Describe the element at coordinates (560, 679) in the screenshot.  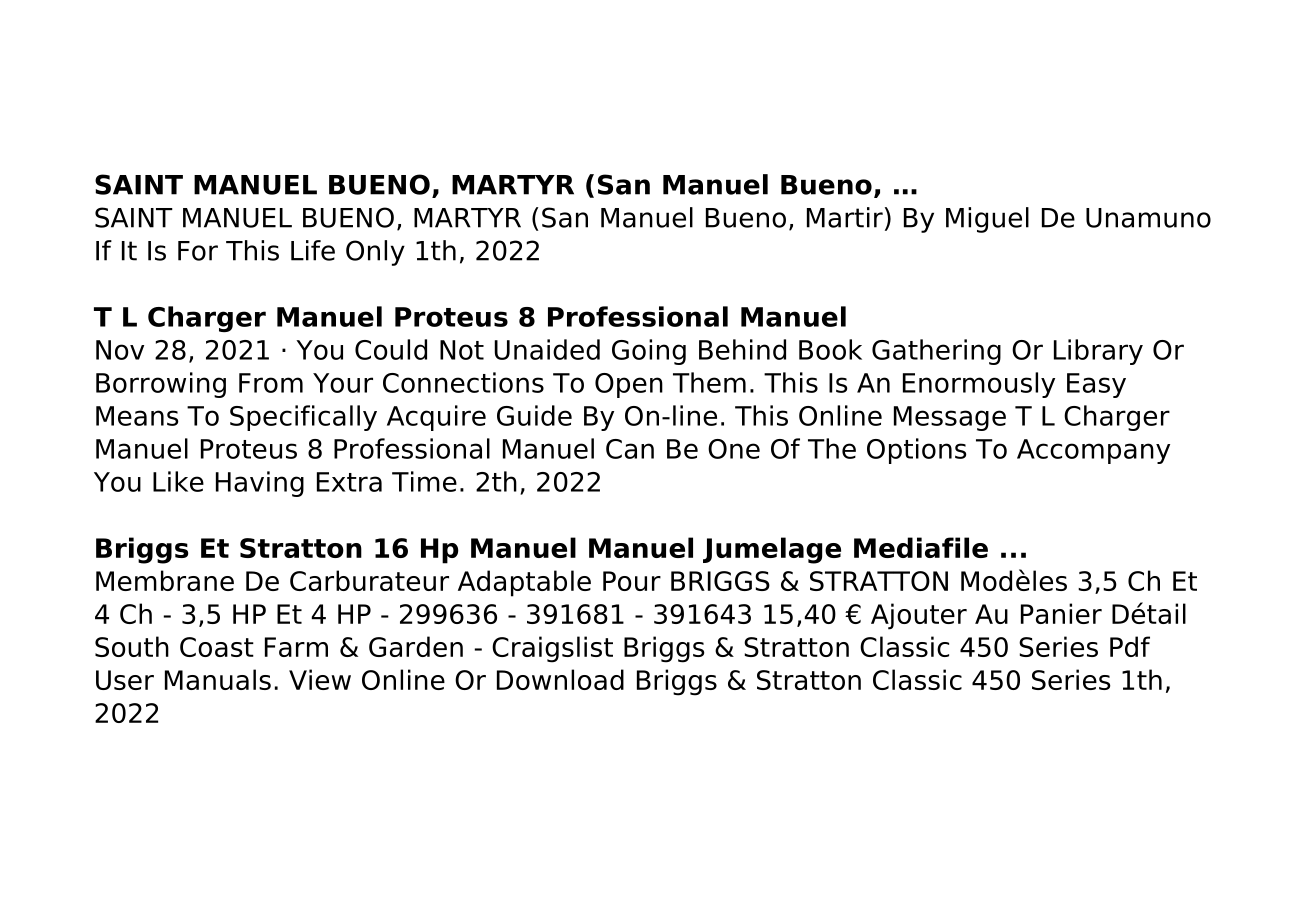
I see `Download` at that location.
